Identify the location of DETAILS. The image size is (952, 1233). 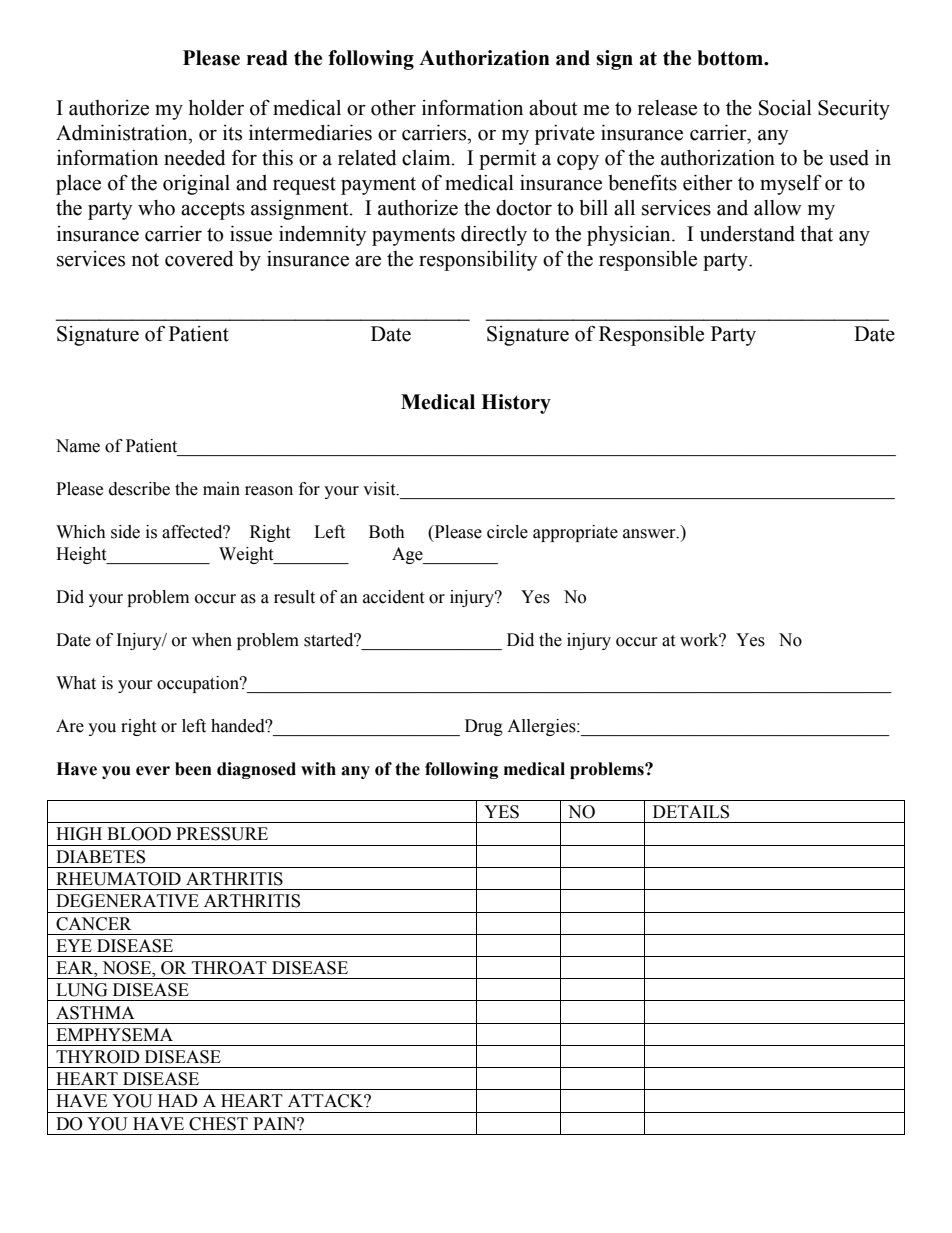
(691, 812).
